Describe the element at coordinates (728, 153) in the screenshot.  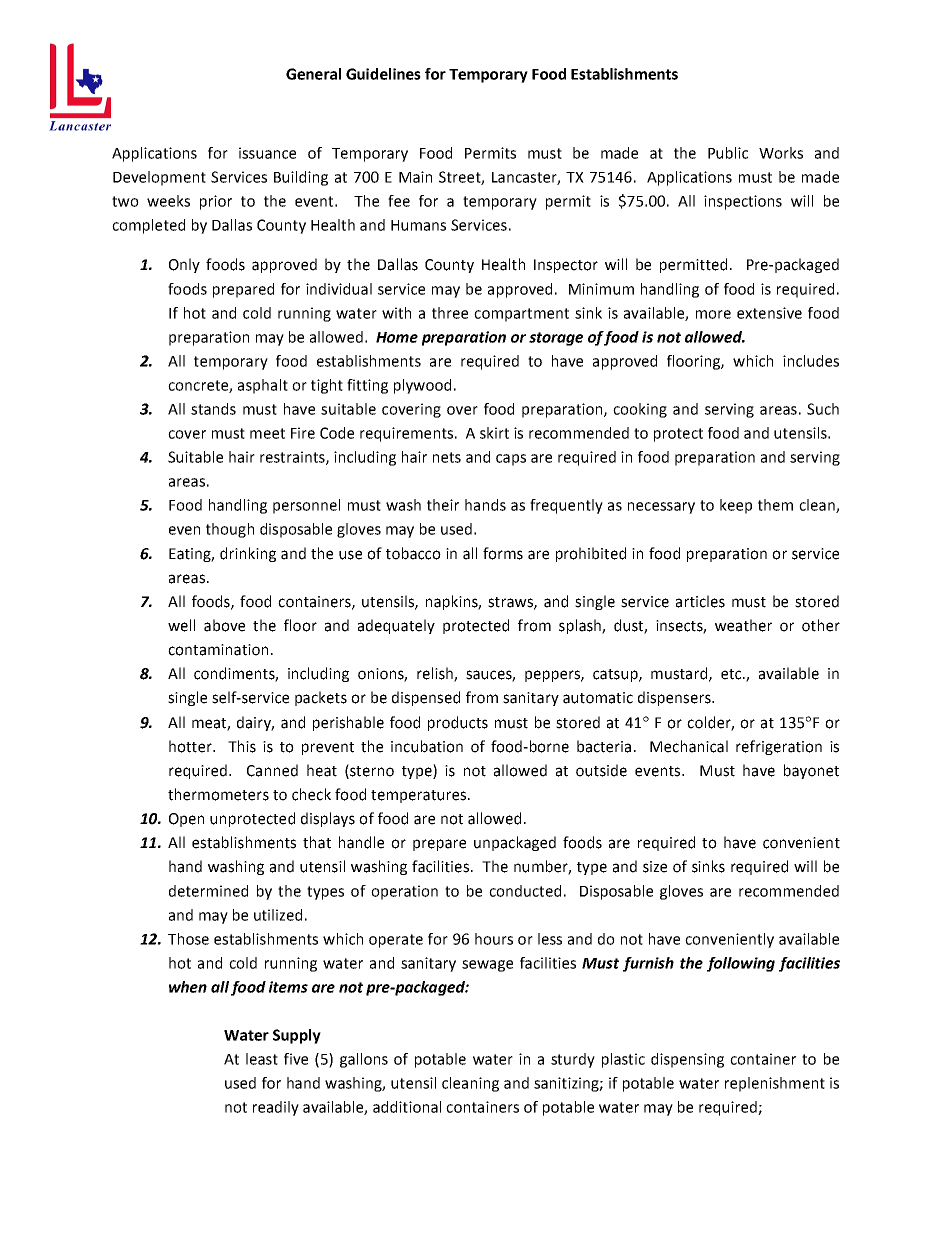
I see `Public` at that location.
